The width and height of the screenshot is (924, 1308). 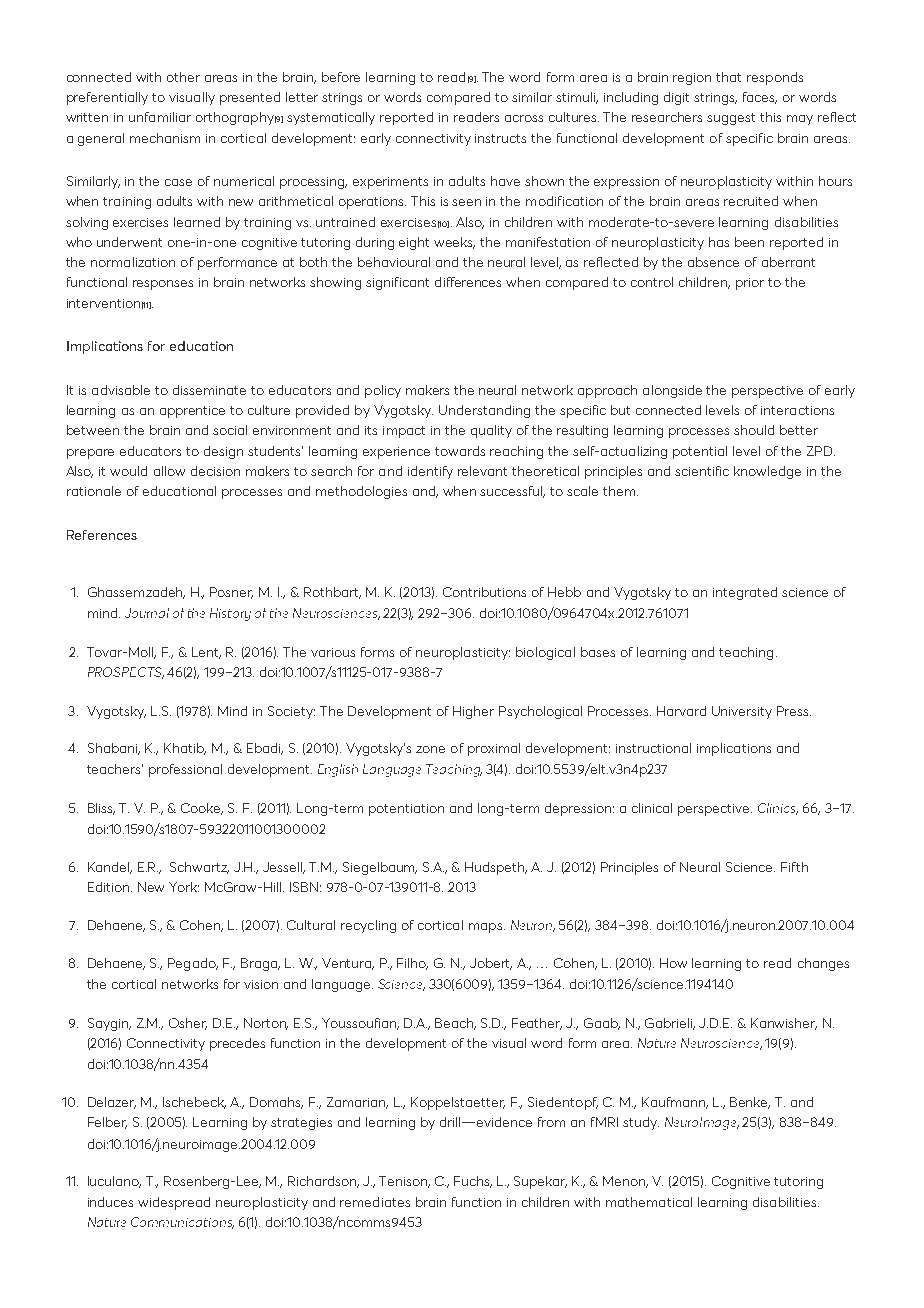 What do you see at coordinates (500, 138) in the screenshot?
I see `instructs` at bounding box center [500, 138].
